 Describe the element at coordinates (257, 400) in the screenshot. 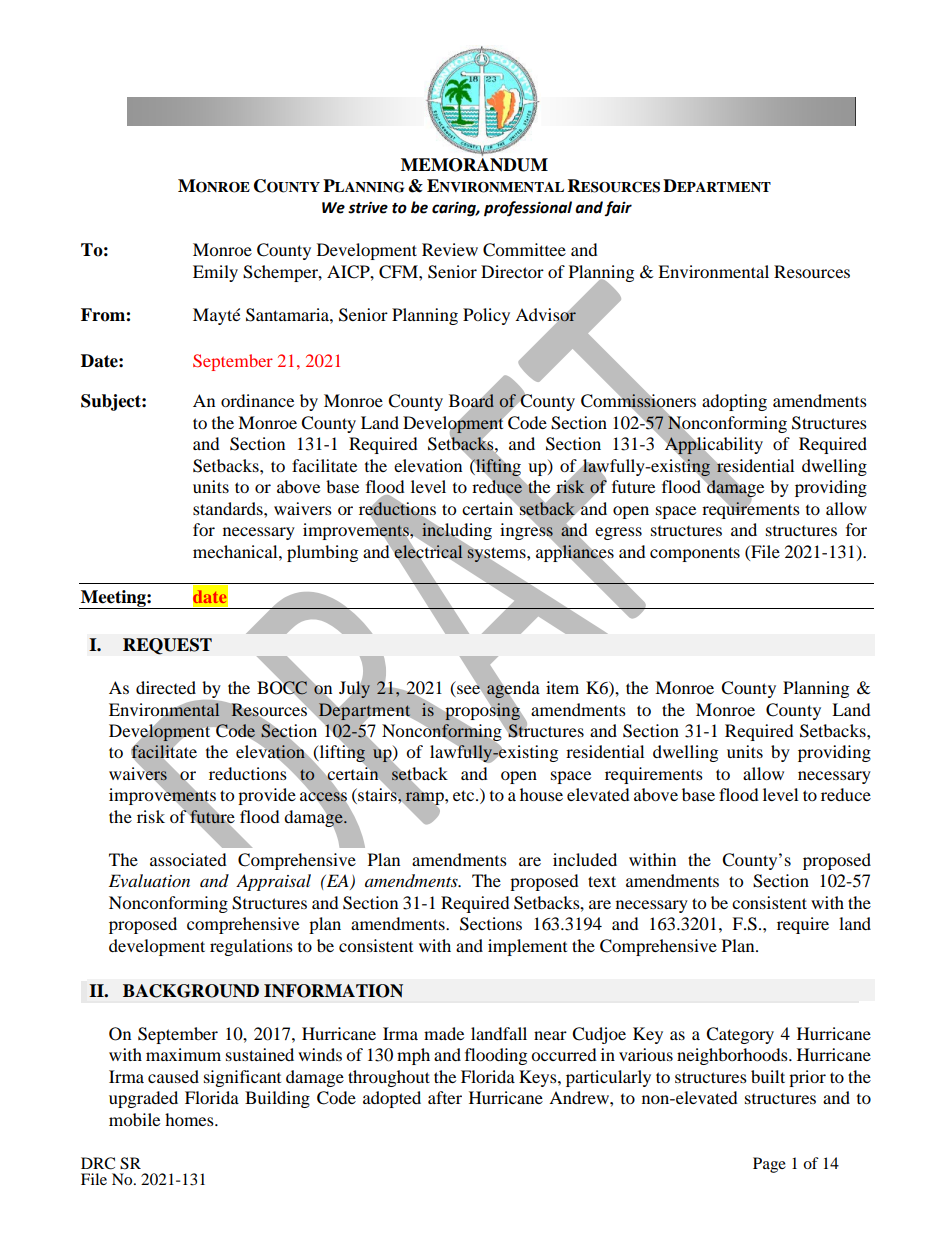

I see `ordinance` at that location.
